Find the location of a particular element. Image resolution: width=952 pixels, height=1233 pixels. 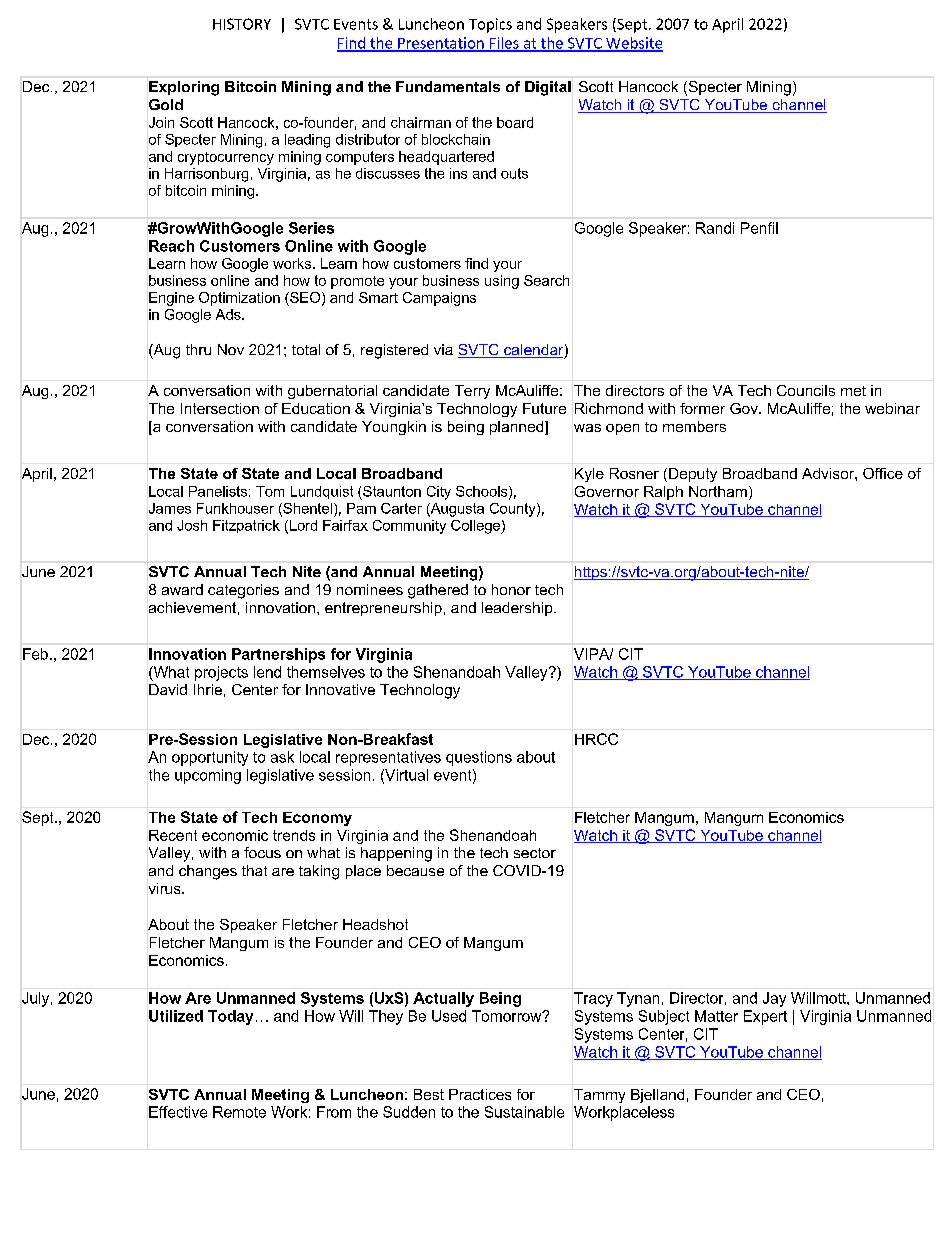

Presentation is located at coordinates (441, 44).
